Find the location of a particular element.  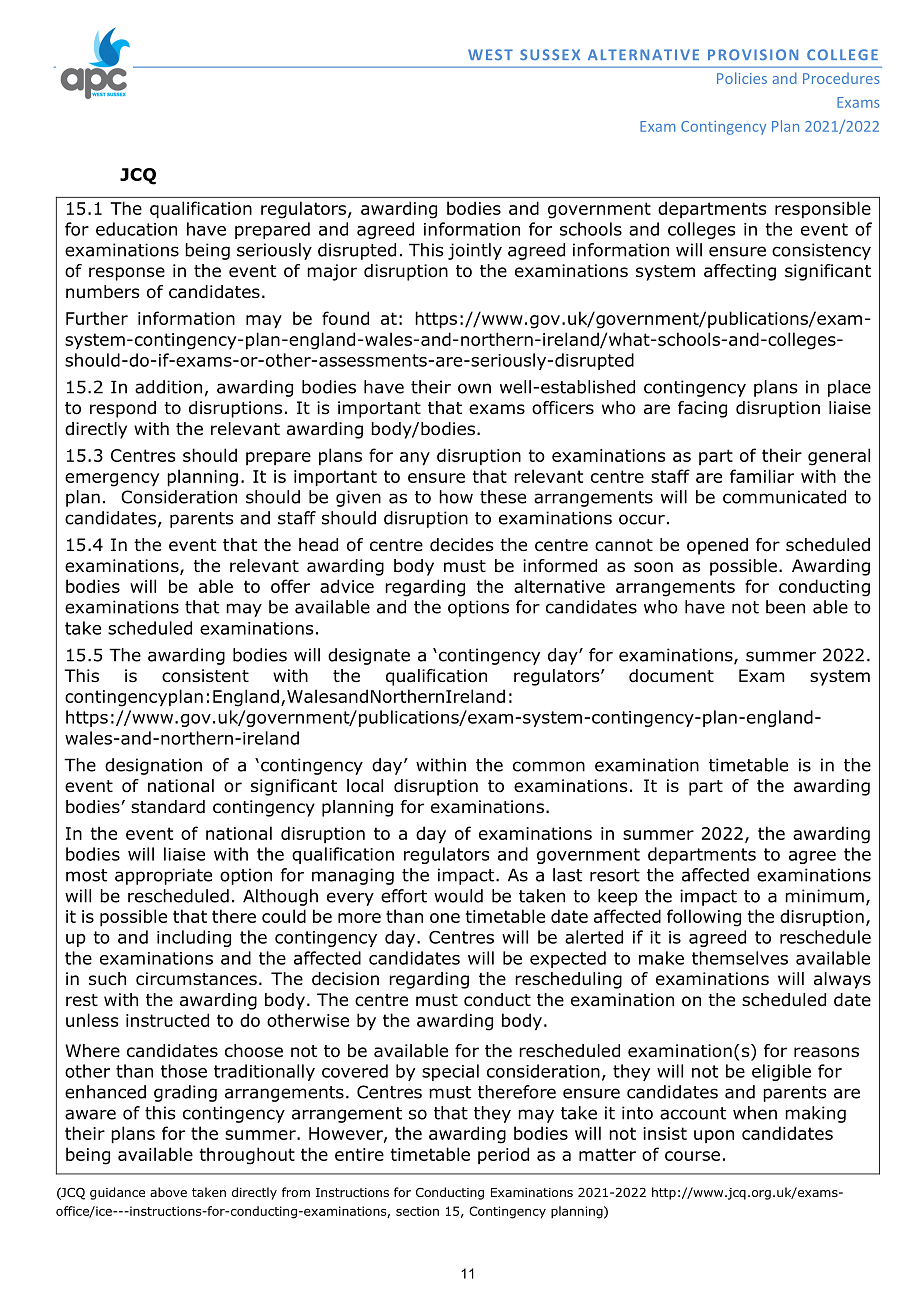

WEST is located at coordinates (490, 54).
